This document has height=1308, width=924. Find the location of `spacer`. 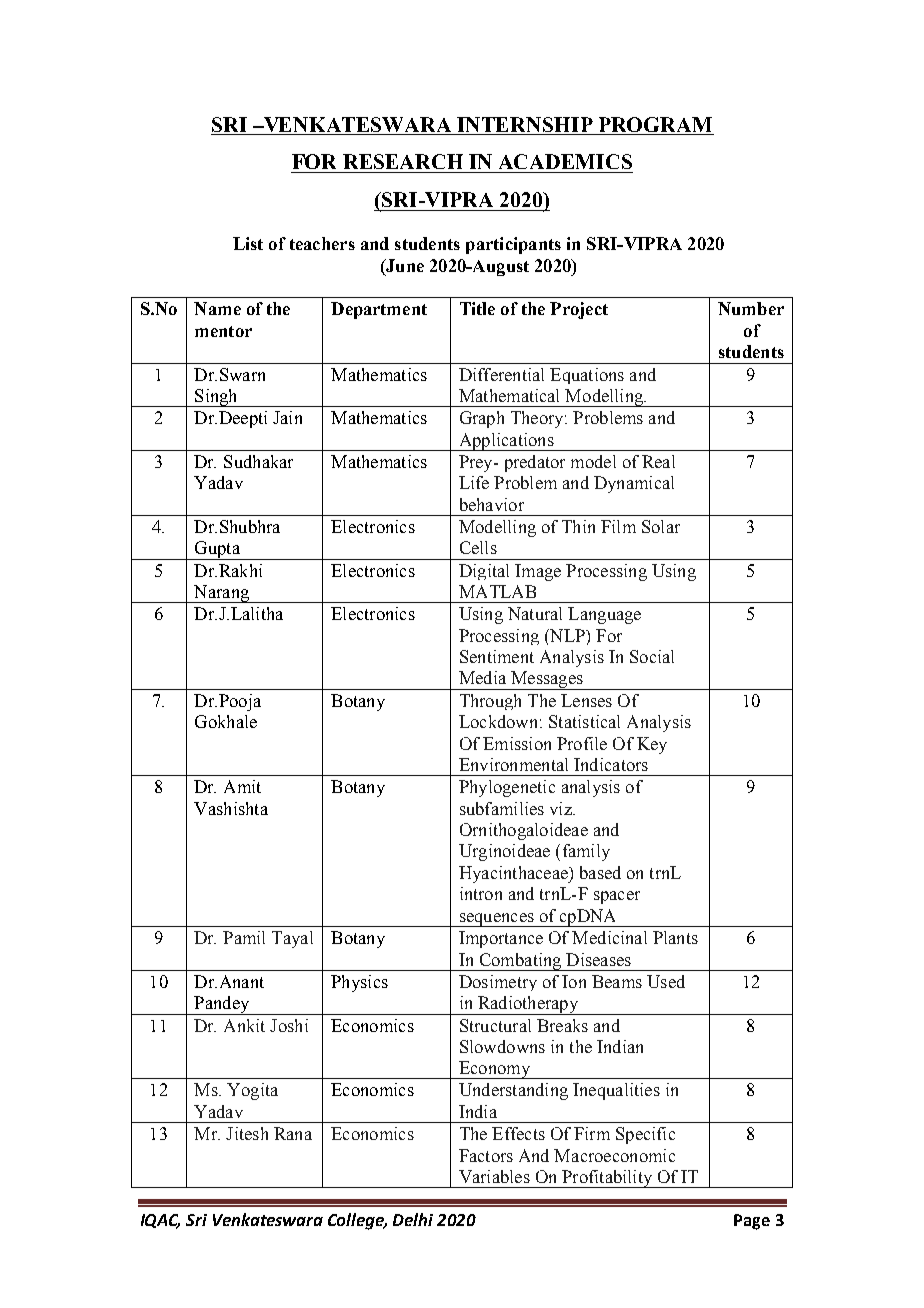

spacer is located at coordinates (617, 897).
